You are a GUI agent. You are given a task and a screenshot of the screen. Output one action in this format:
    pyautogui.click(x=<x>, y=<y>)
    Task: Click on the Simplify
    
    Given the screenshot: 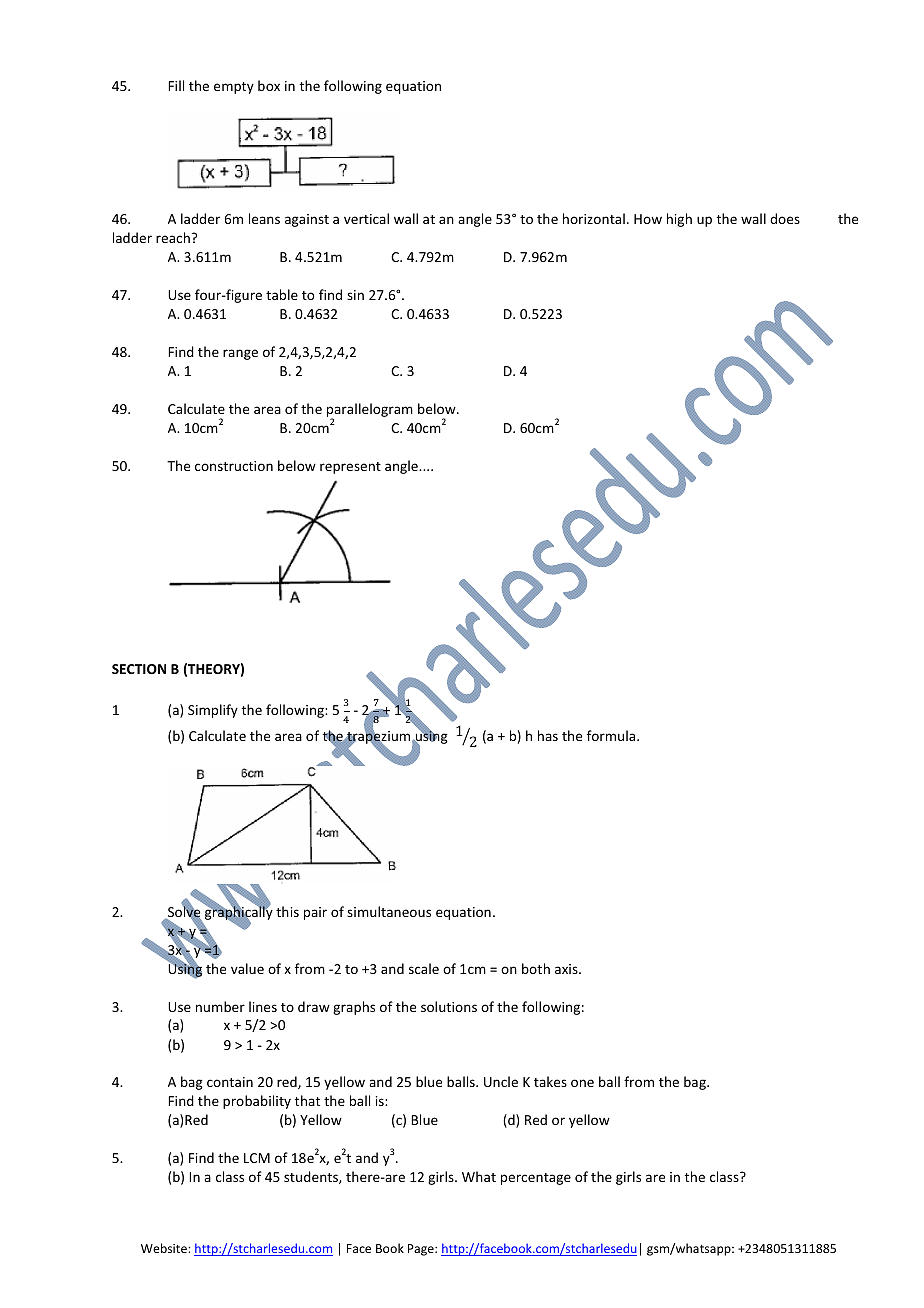 What is the action you would take?
    pyautogui.click(x=213, y=711)
